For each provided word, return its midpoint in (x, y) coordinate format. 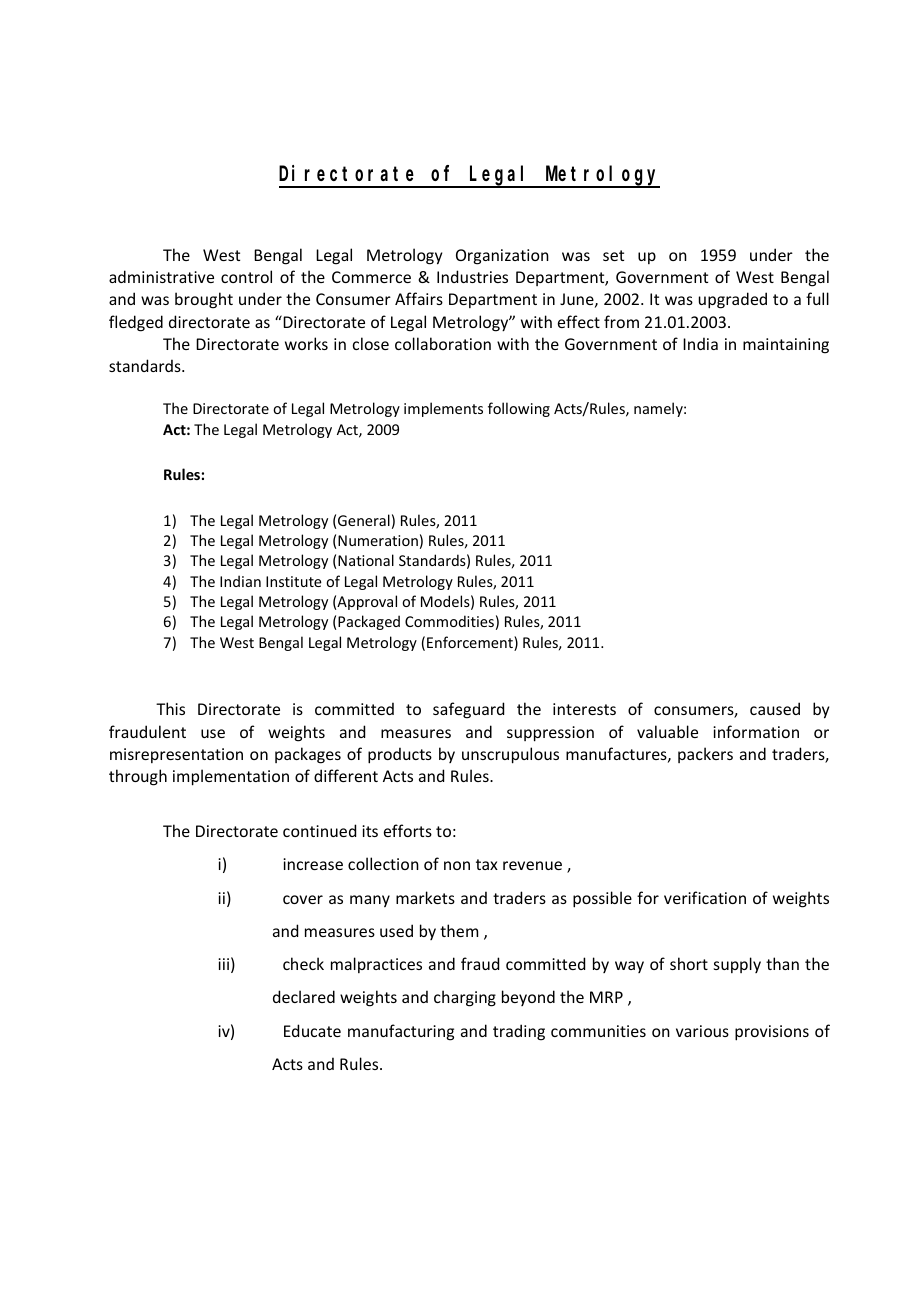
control (246, 276)
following (519, 409)
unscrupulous (510, 755)
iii (223, 964)
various (702, 1031)
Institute (294, 581)
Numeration (378, 540)
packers (705, 755)
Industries (472, 276)
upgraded (733, 300)
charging (465, 998)
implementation (231, 777)
